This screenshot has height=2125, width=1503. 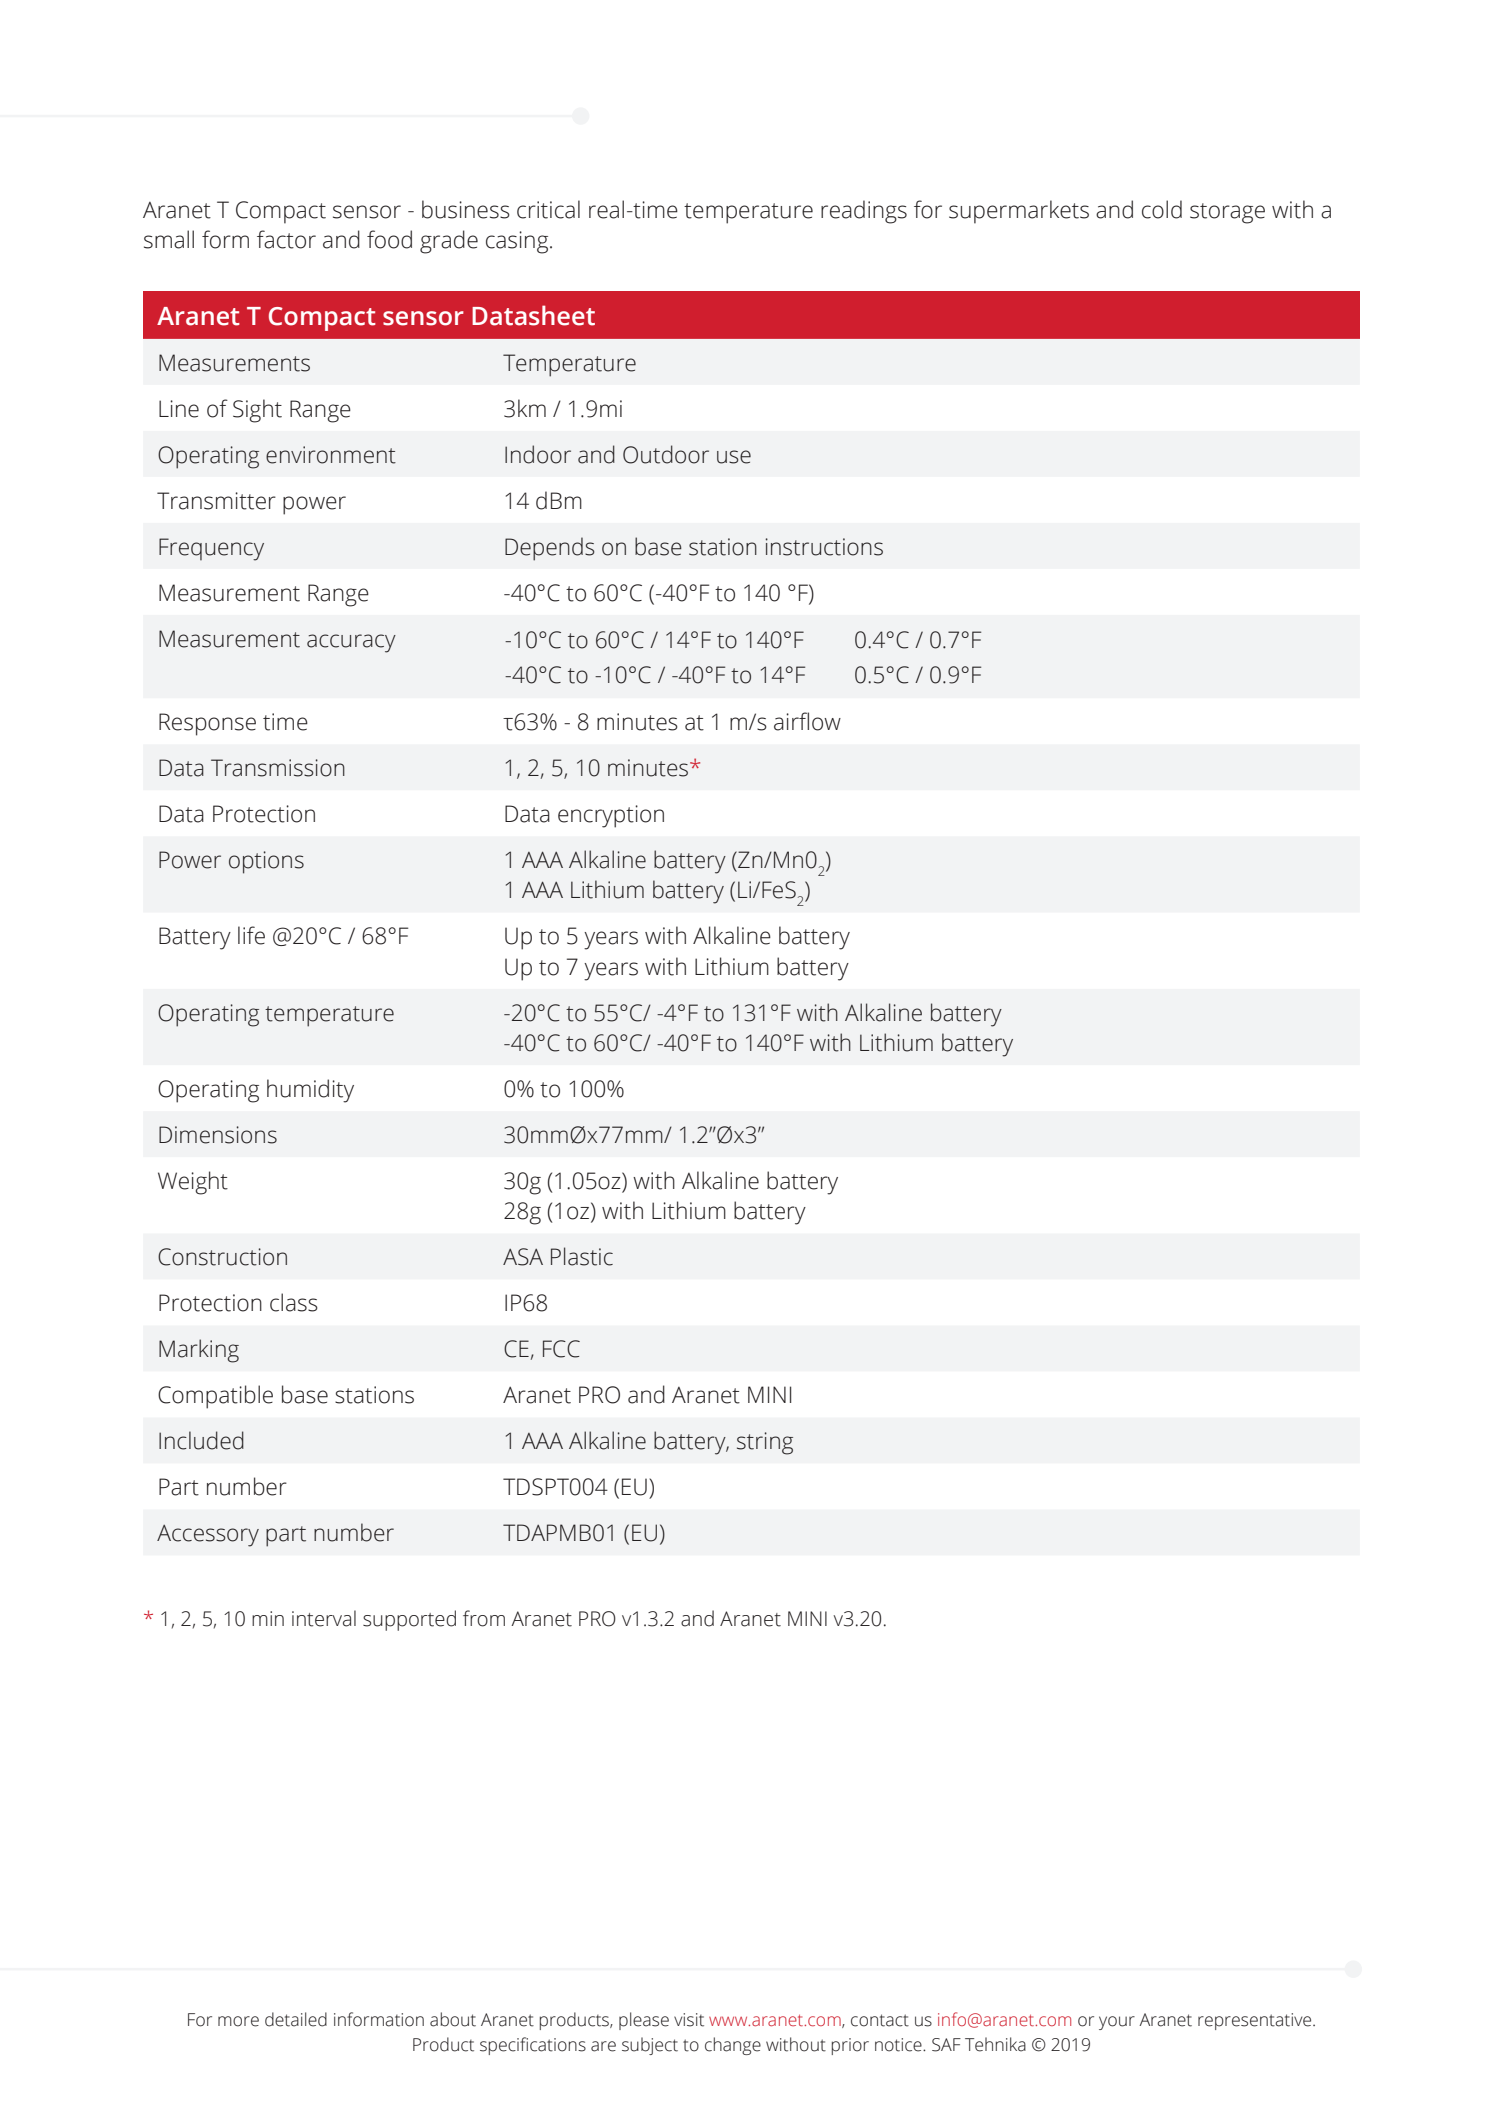 I want to click on accuracy, so click(x=351, y=643).
